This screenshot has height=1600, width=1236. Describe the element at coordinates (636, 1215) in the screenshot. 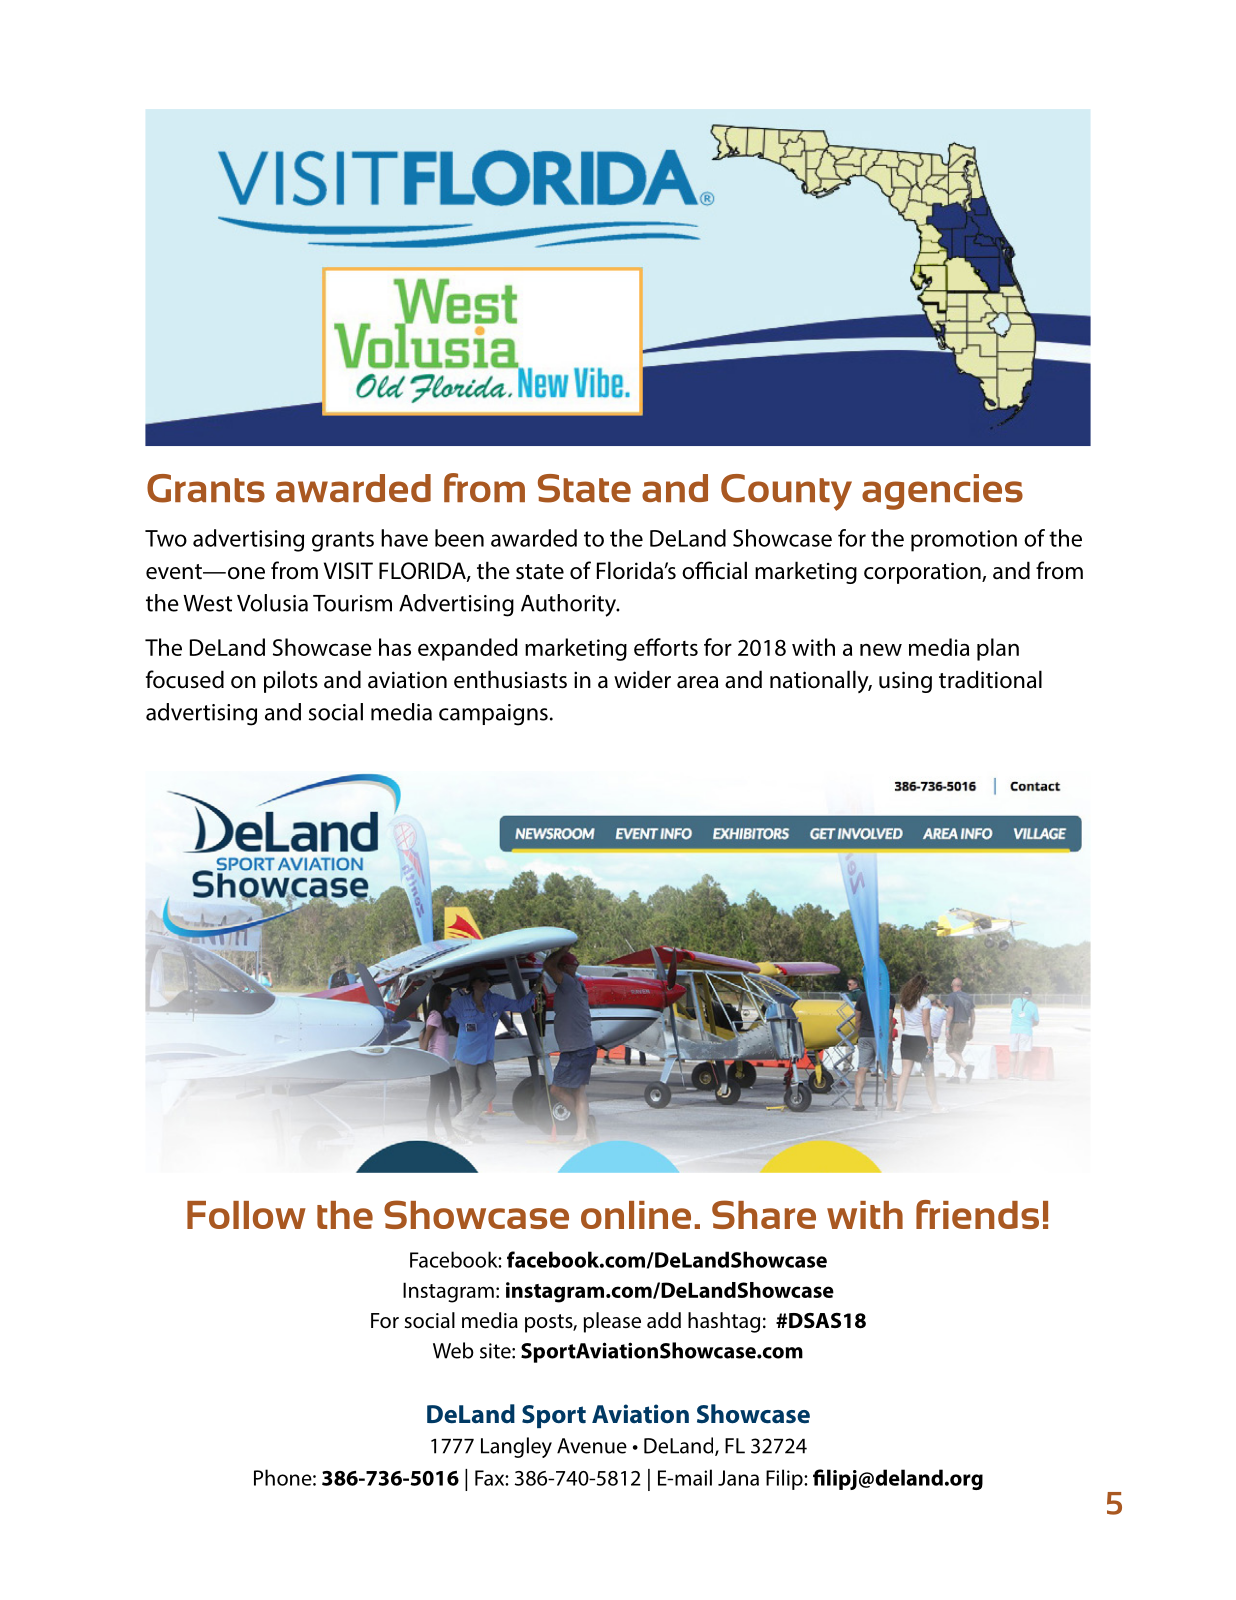

I see `online` at that location.
